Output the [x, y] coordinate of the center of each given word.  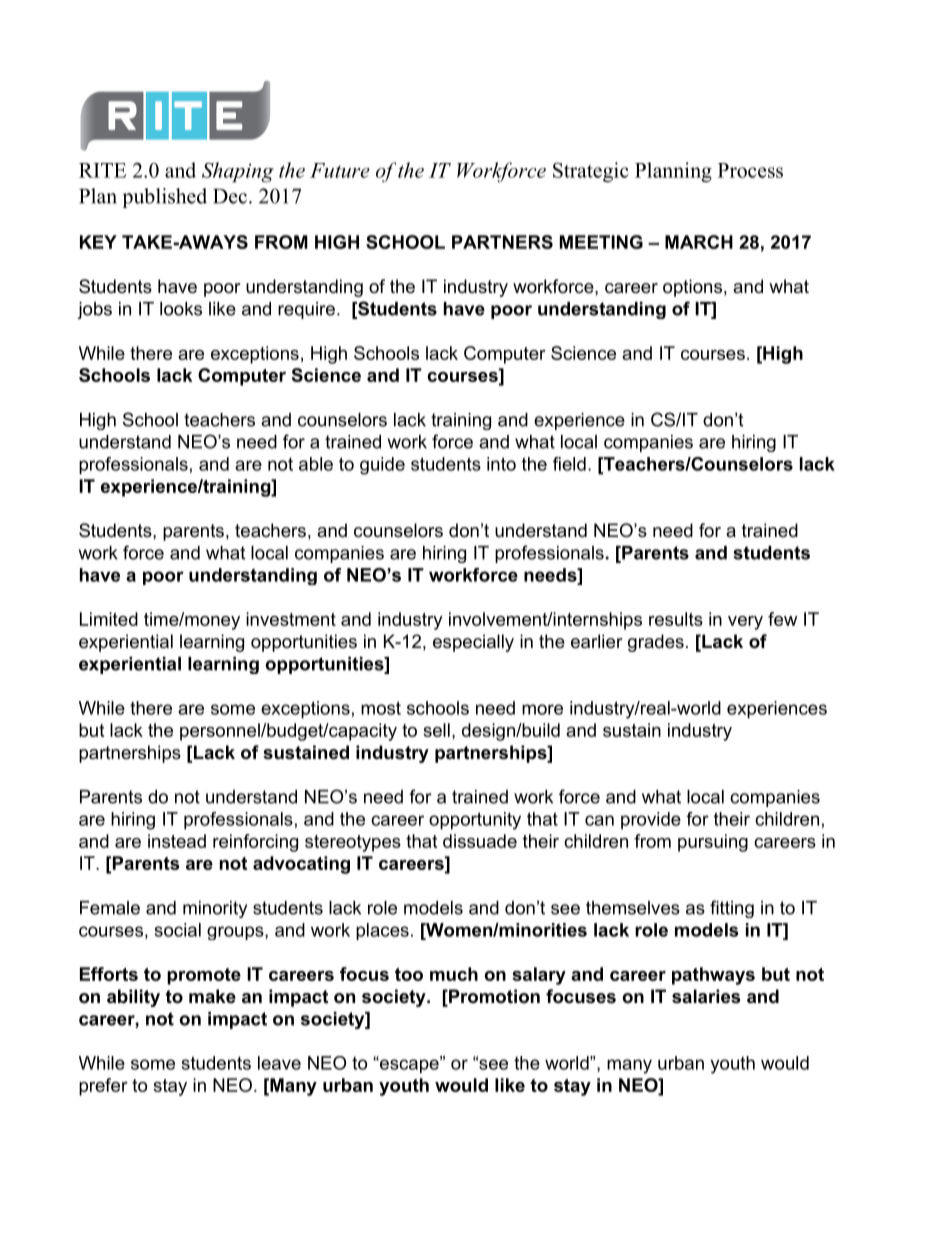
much [454, 974]
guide [382, 466]
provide [651, 821]
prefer [103, 1087]
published [164, 198]
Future [340, 170]
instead [177, 841]
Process [750, 170]
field [569, 464]
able [316, 464]
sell [436, 730]
